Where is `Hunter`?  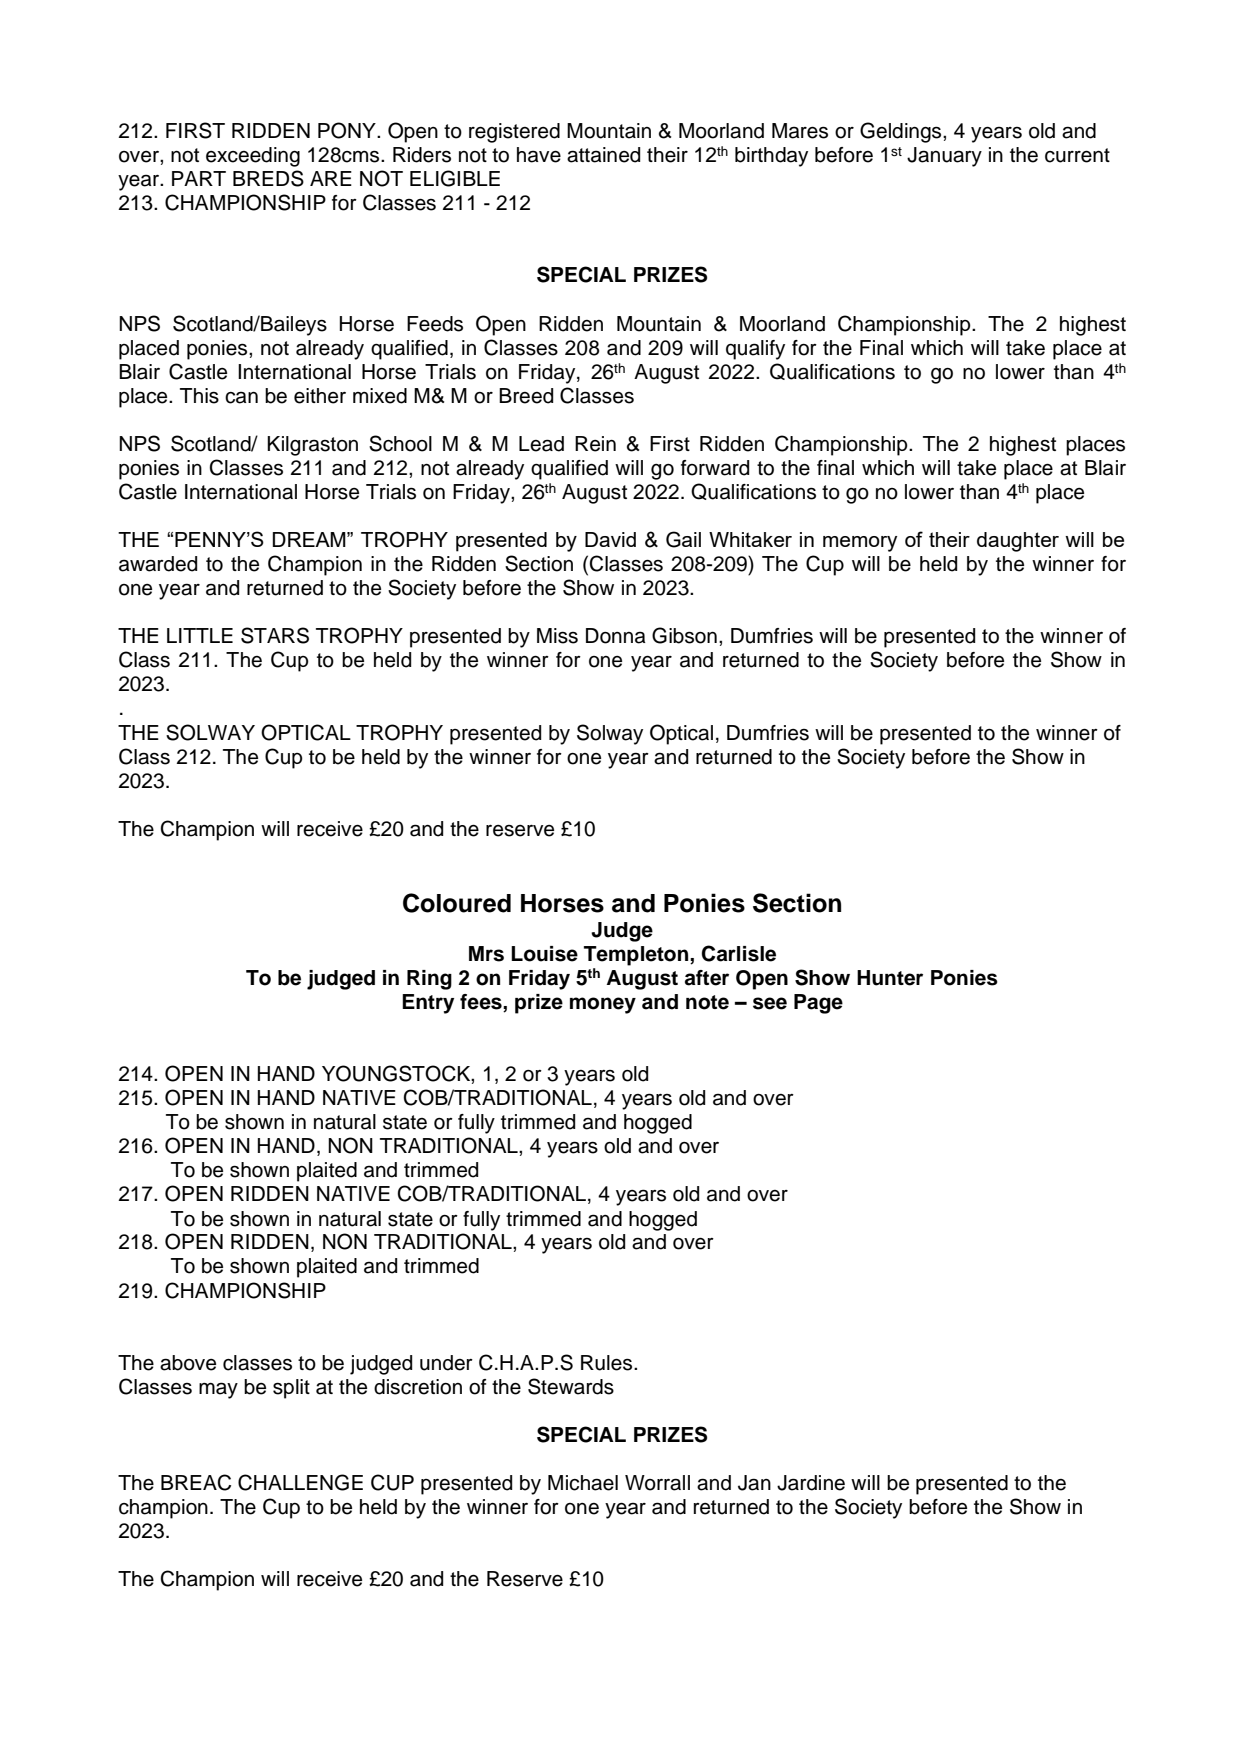
Hunter is located at coordinates (890, 978).
